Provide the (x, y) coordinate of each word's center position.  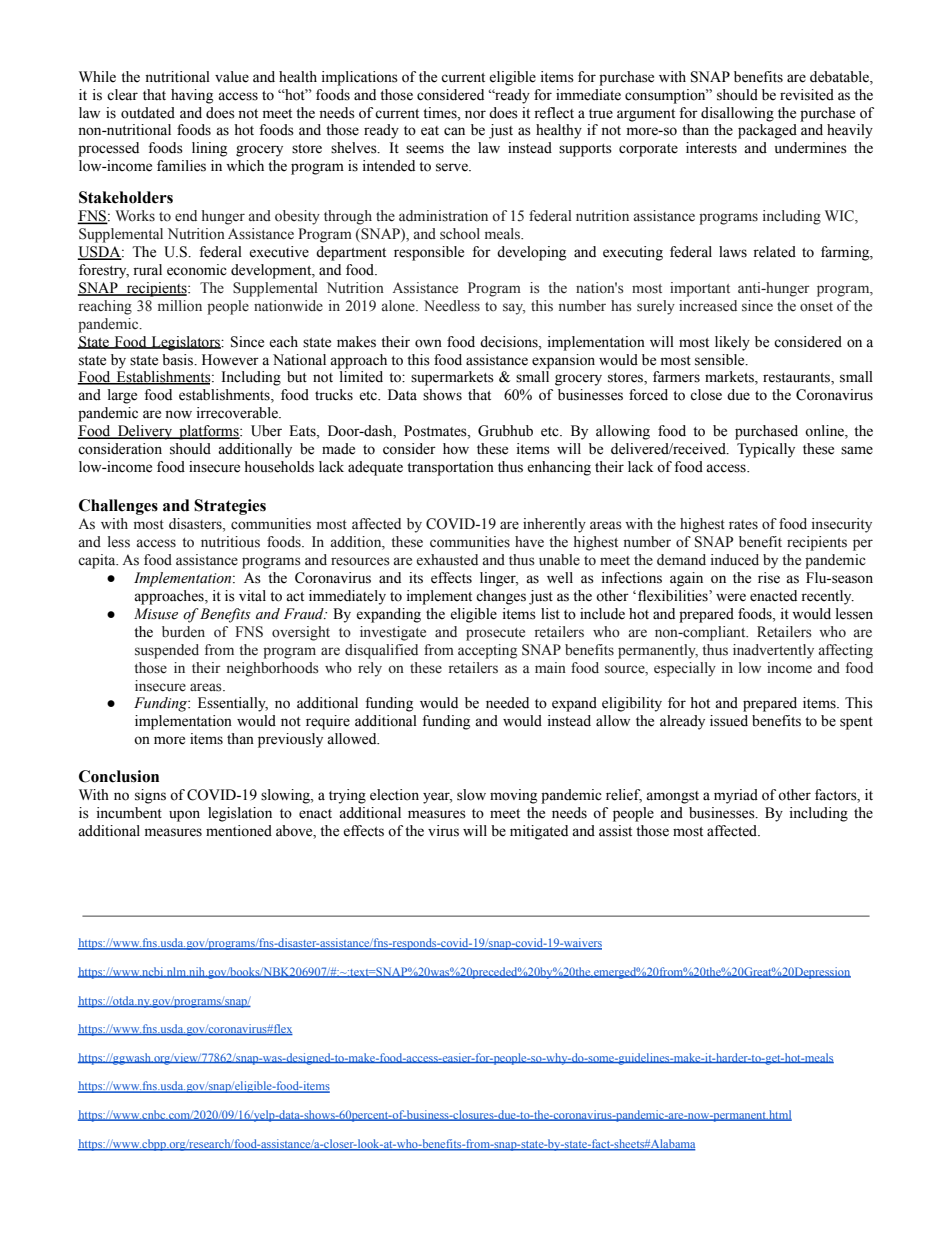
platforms (209, 432)
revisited (807, 95)
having (192, 96)
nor (475, 114)
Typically (766, 450)
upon (184, 816)
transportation (450, 468)
